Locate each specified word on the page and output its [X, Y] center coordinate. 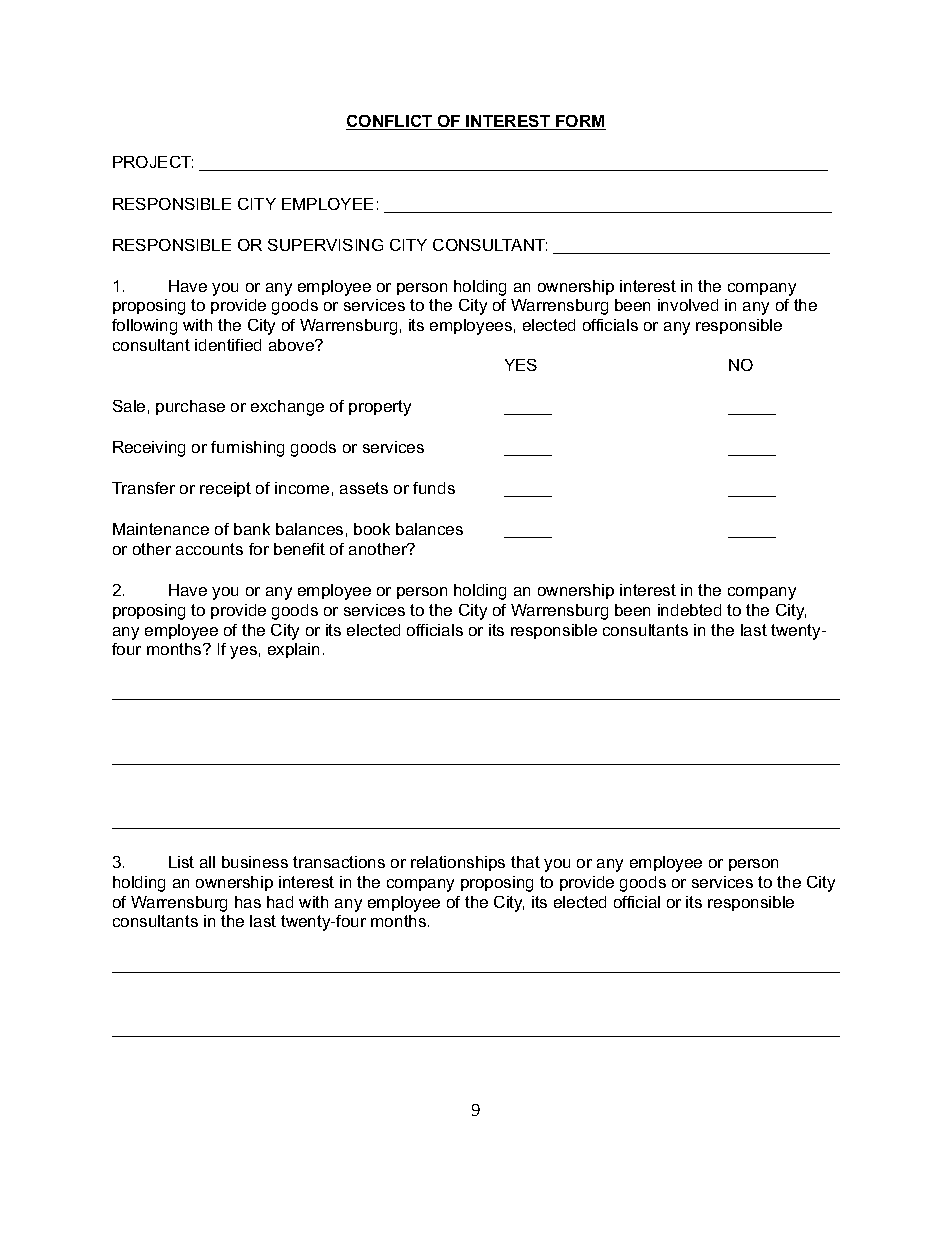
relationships [458, 863]
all [207, 862]
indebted [689, 610]
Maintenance [161, 529]
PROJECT [153, 162]
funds [434, 488]
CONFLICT [390, 122]
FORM [580, 122]
